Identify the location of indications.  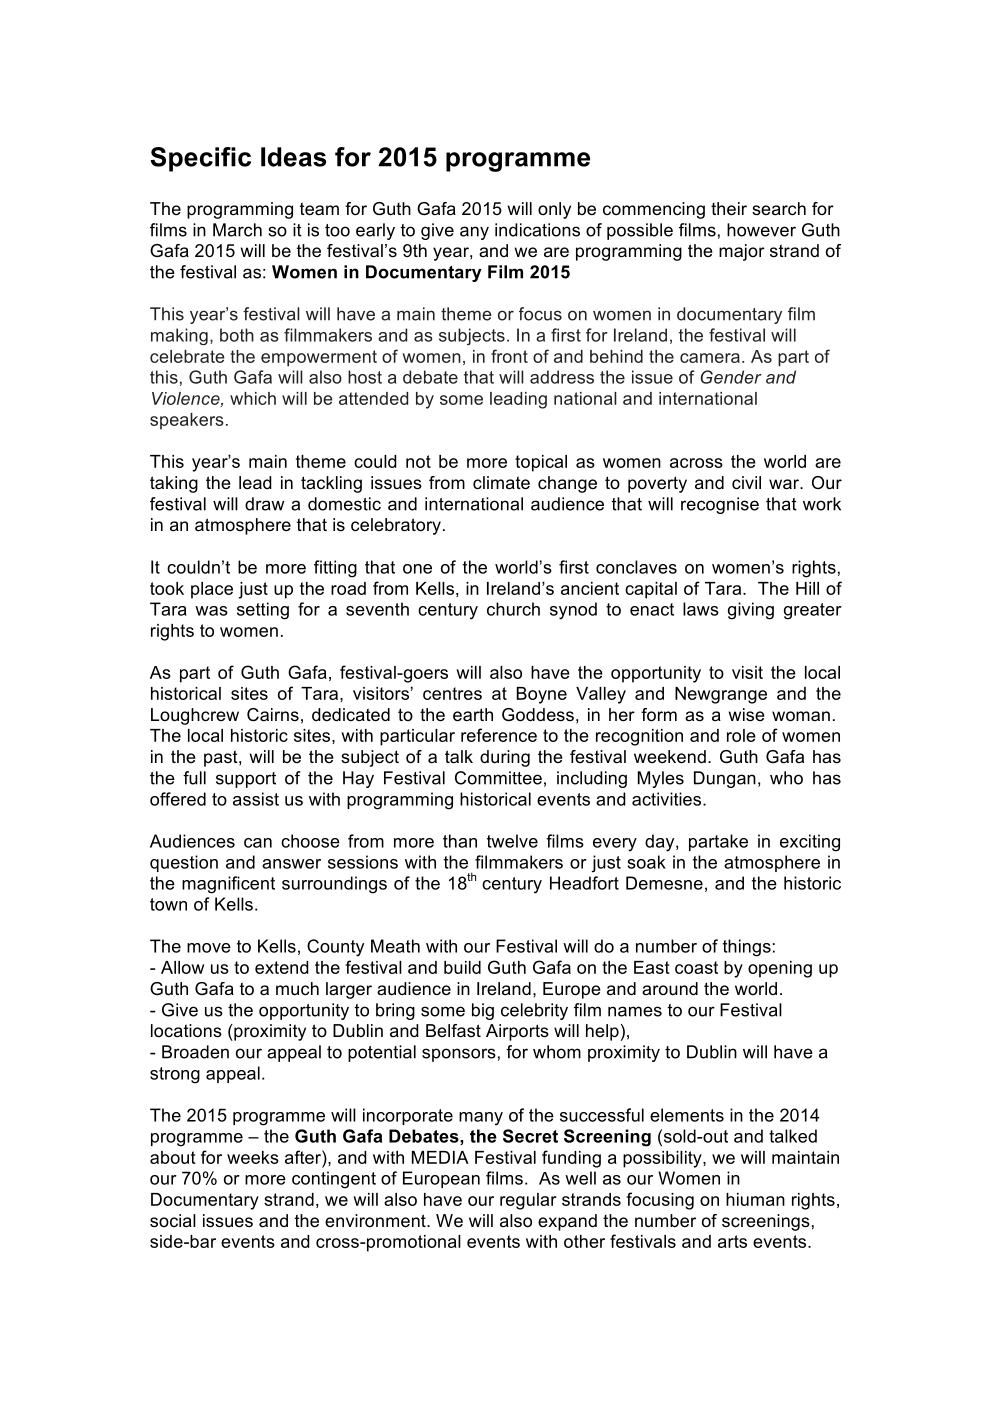
(537, 230).
